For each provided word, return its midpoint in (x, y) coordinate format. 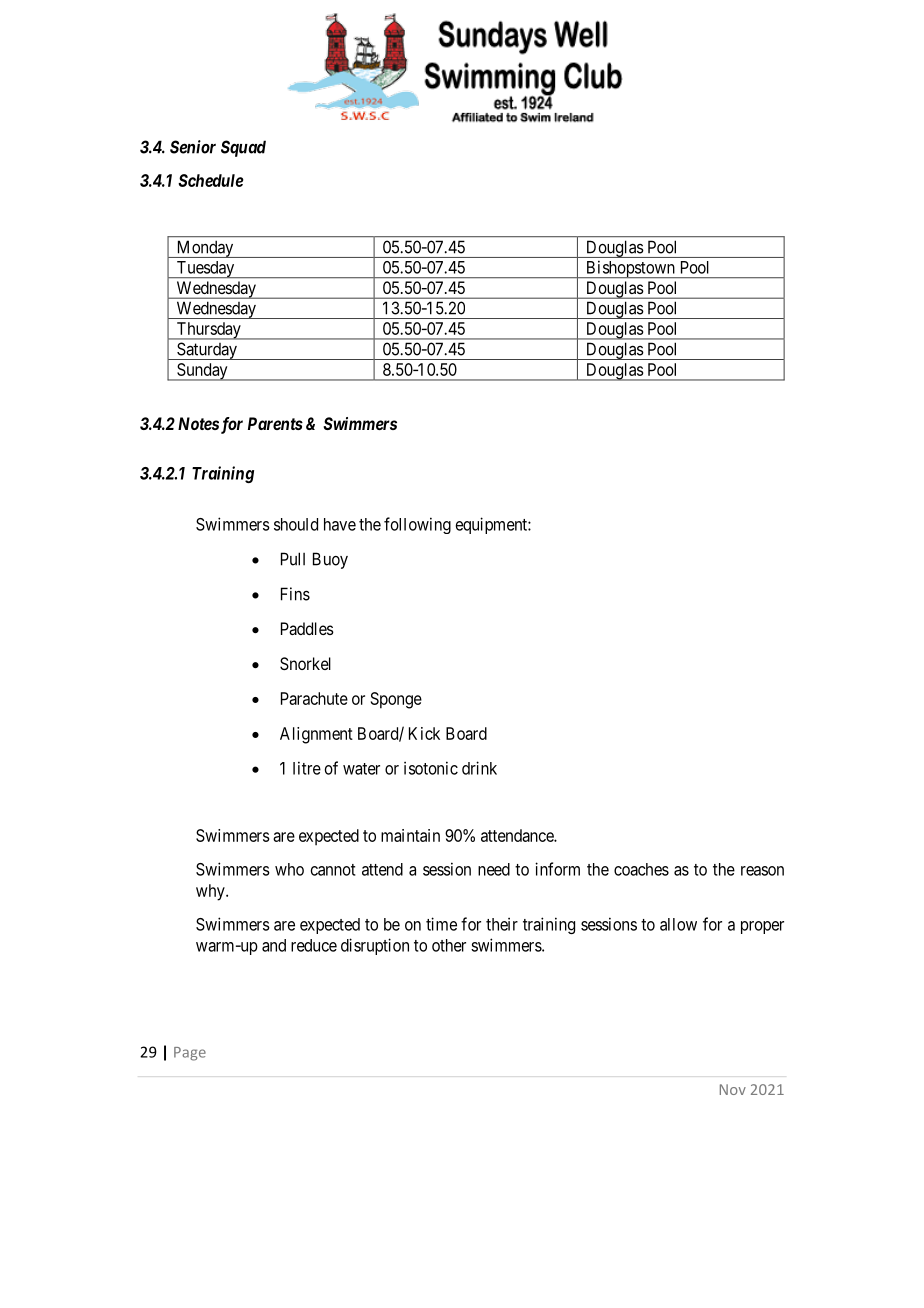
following (417, 525)
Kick (424, 733)
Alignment (316, 735)
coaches (641, 869)
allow (678, 924)
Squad (243, 148)
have (340, 524)
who (289, 869)
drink (479, 768)
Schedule (211, 180)
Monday (205, 249)
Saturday (207, 351)
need (494, 869)
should (296, 524)
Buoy (330, 560)
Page (190, 1054)
